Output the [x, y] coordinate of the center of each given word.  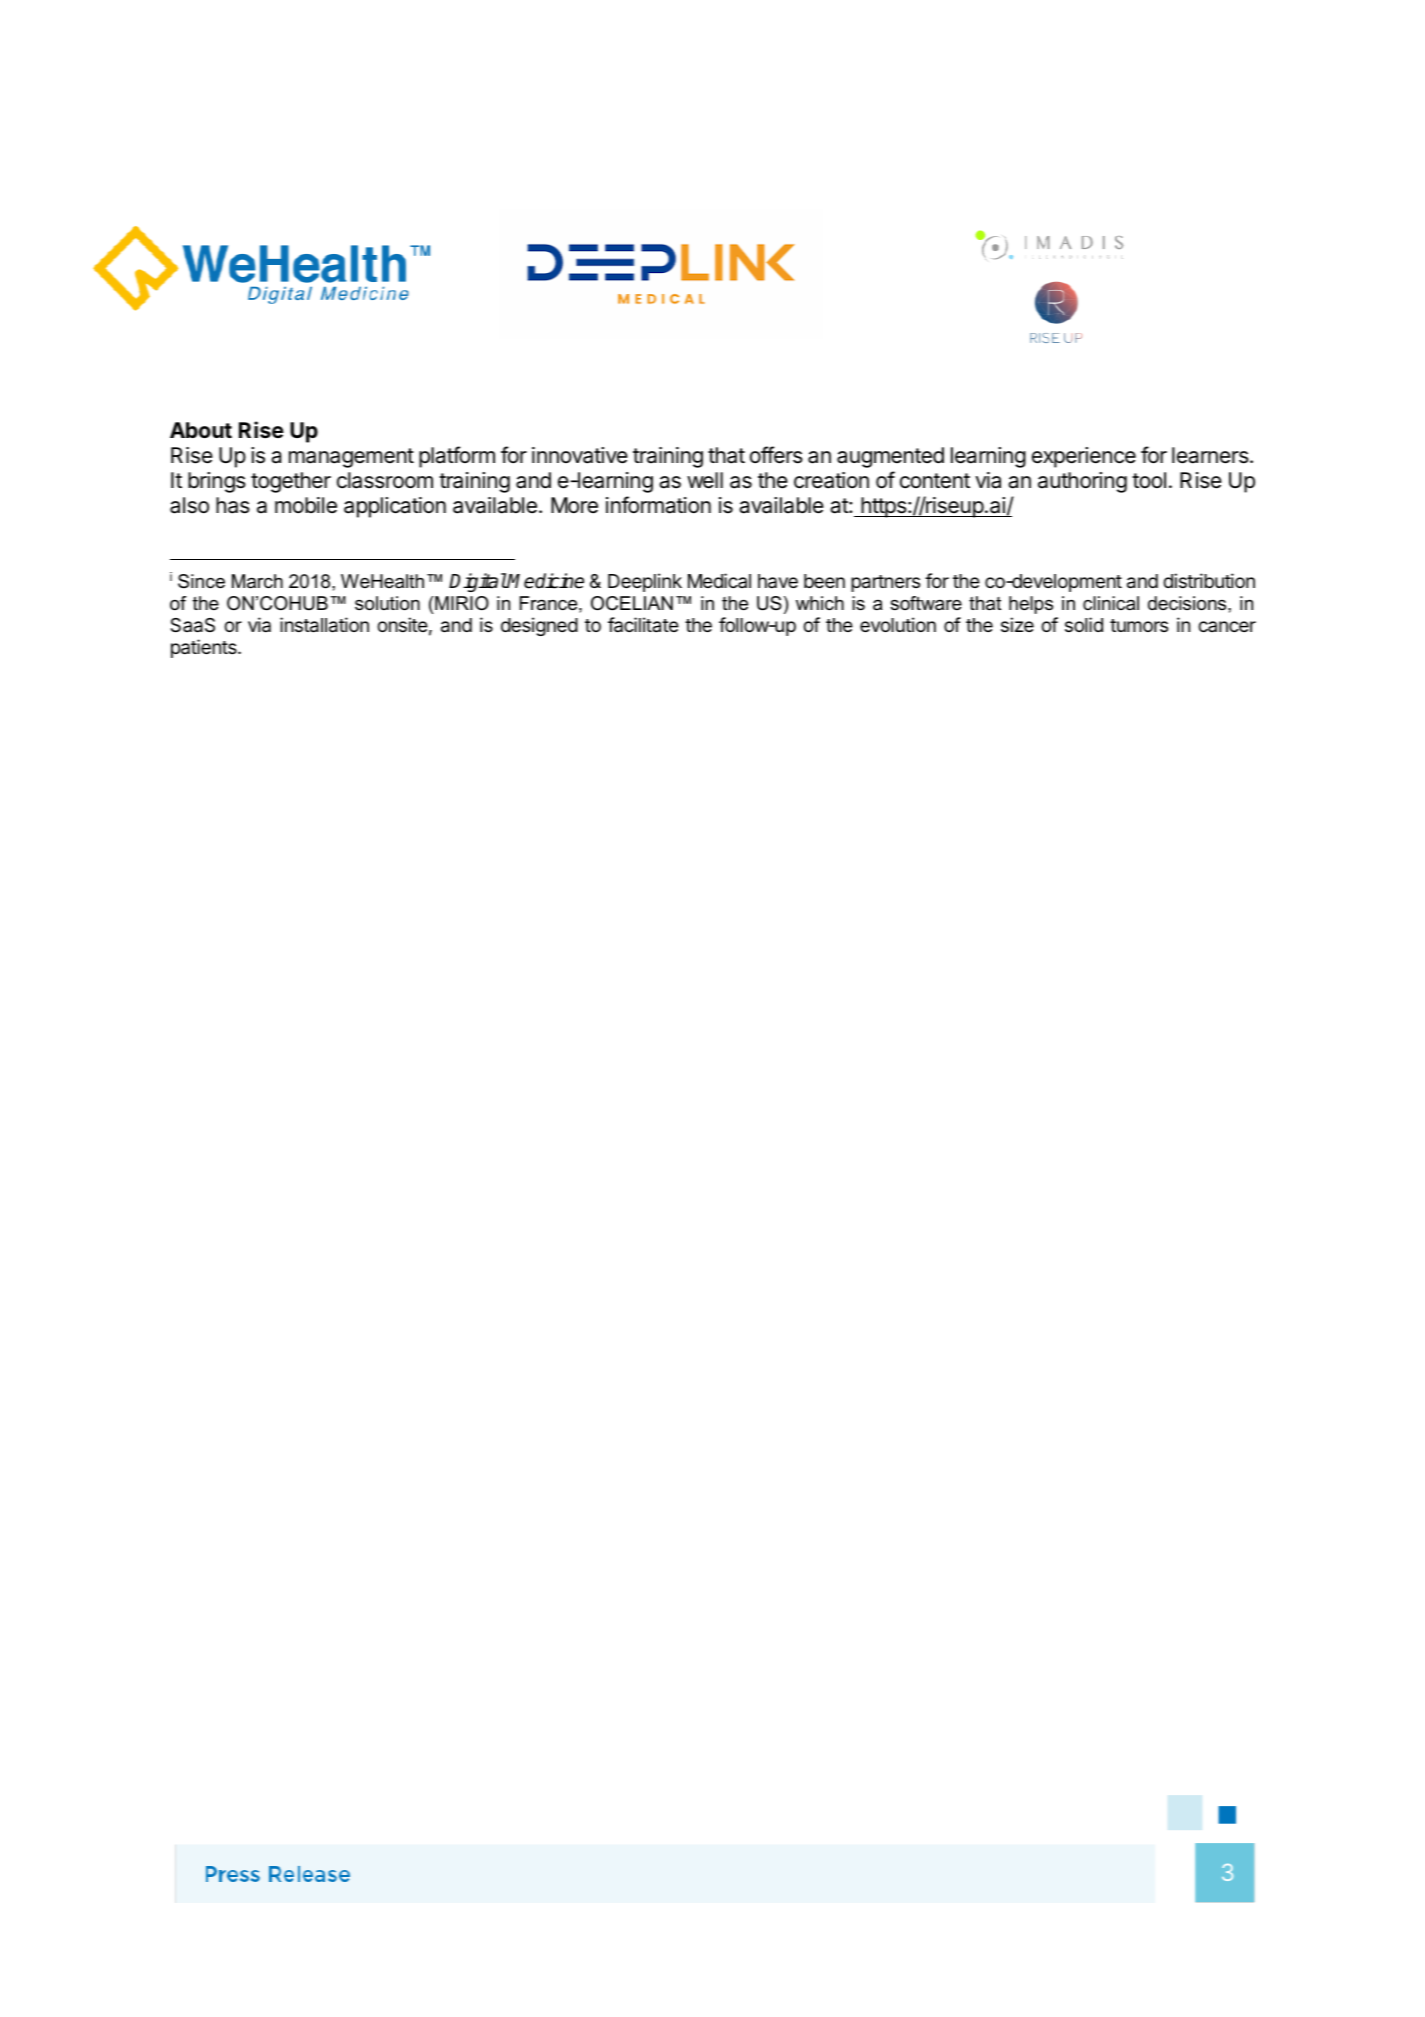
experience [1084, 457]
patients [205, 648]
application [395, 507]
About [201, 430]
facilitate [643, 625]
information [658, 505]
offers [776, 455]
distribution [1209, 580]
